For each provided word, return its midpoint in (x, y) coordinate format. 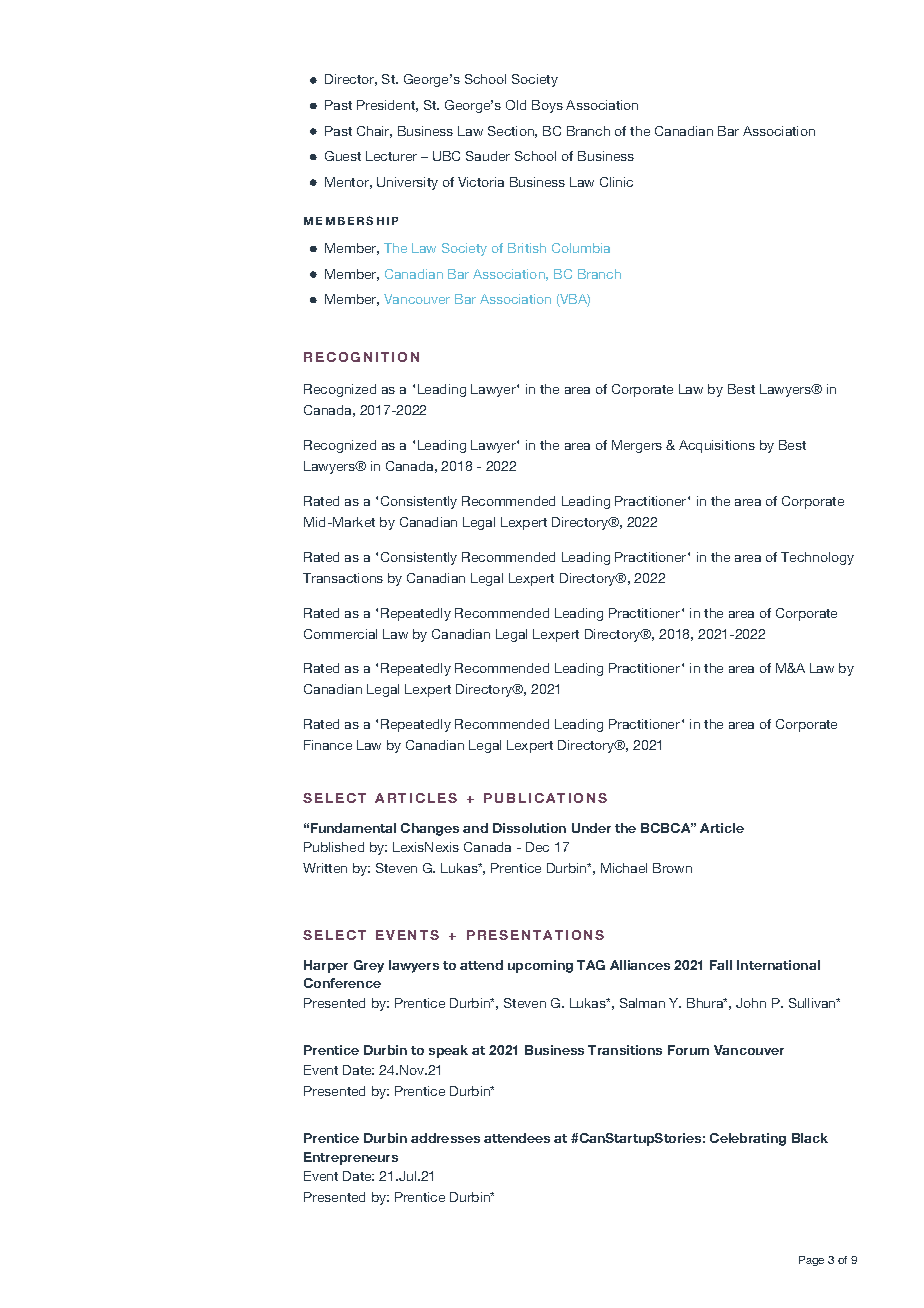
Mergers (637, 446)
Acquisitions (717, 446)
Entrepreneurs (351, 1158)
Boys (547, 106)
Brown (672, 868)
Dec (537, 847)
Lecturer (391, 156)
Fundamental (353, 828)
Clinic (616, 182)
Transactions (343, 578)
